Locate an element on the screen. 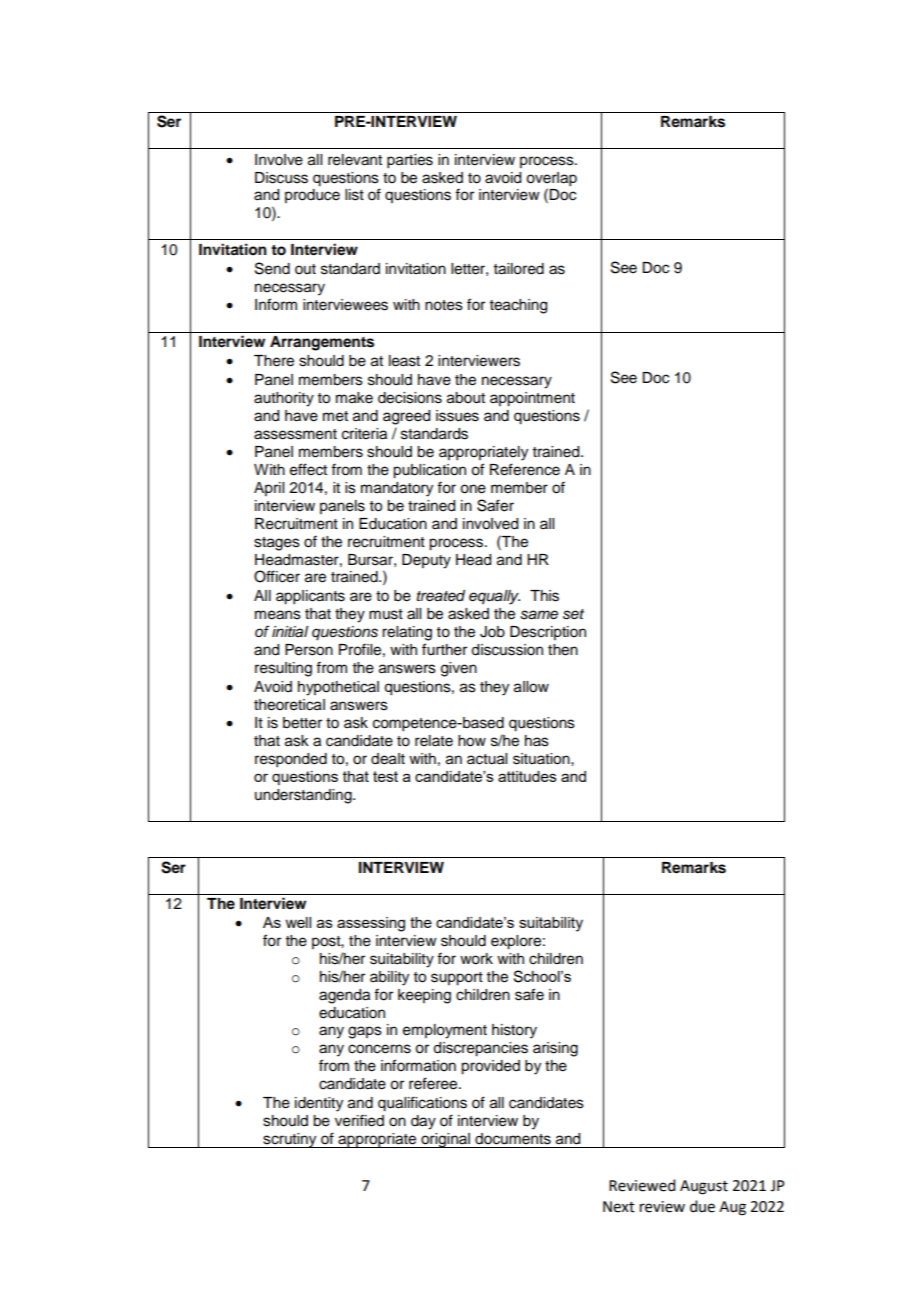  tailored is located at coordinates (519, 269).
